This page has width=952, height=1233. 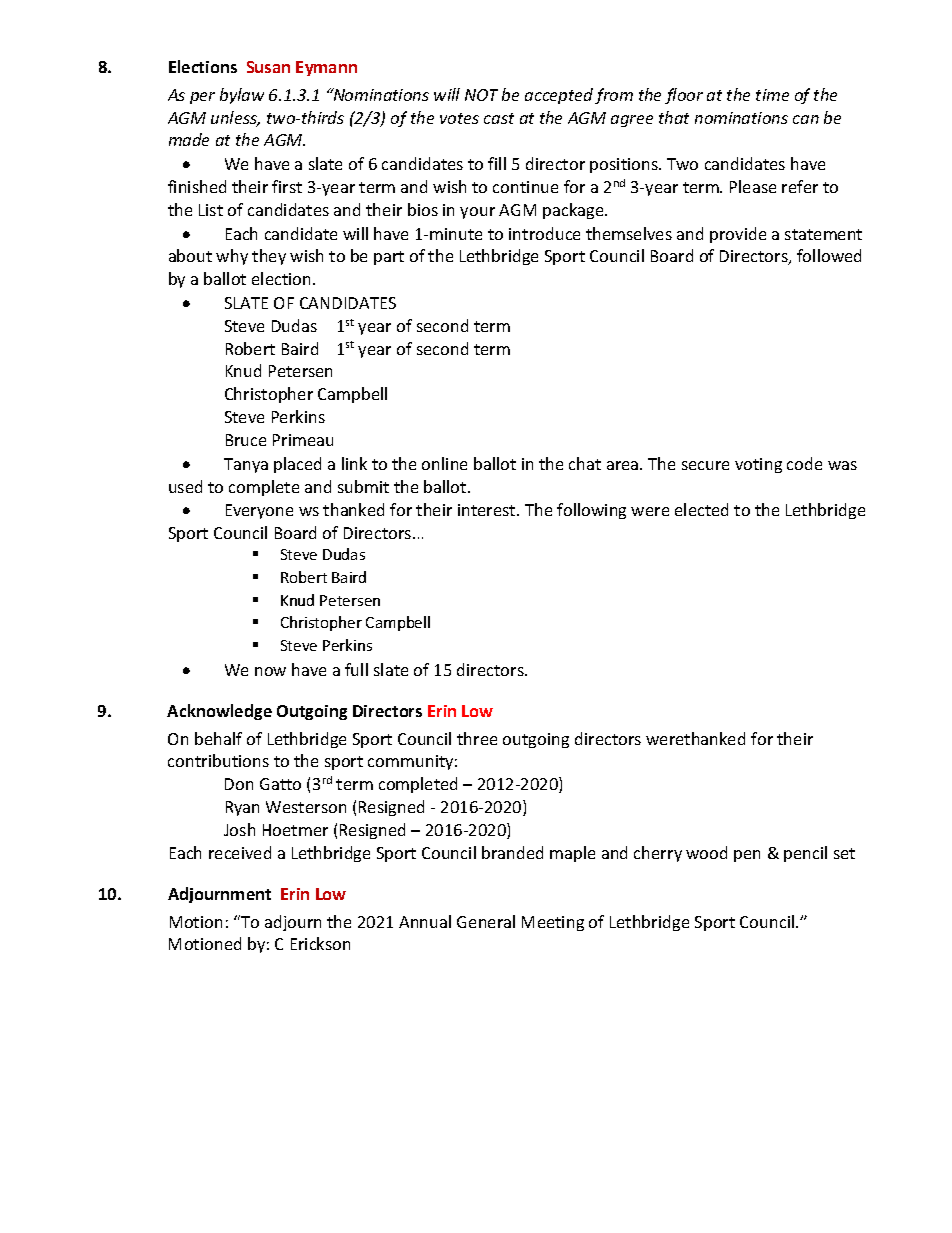 I want to click on General, so click(x=486, y=921).
